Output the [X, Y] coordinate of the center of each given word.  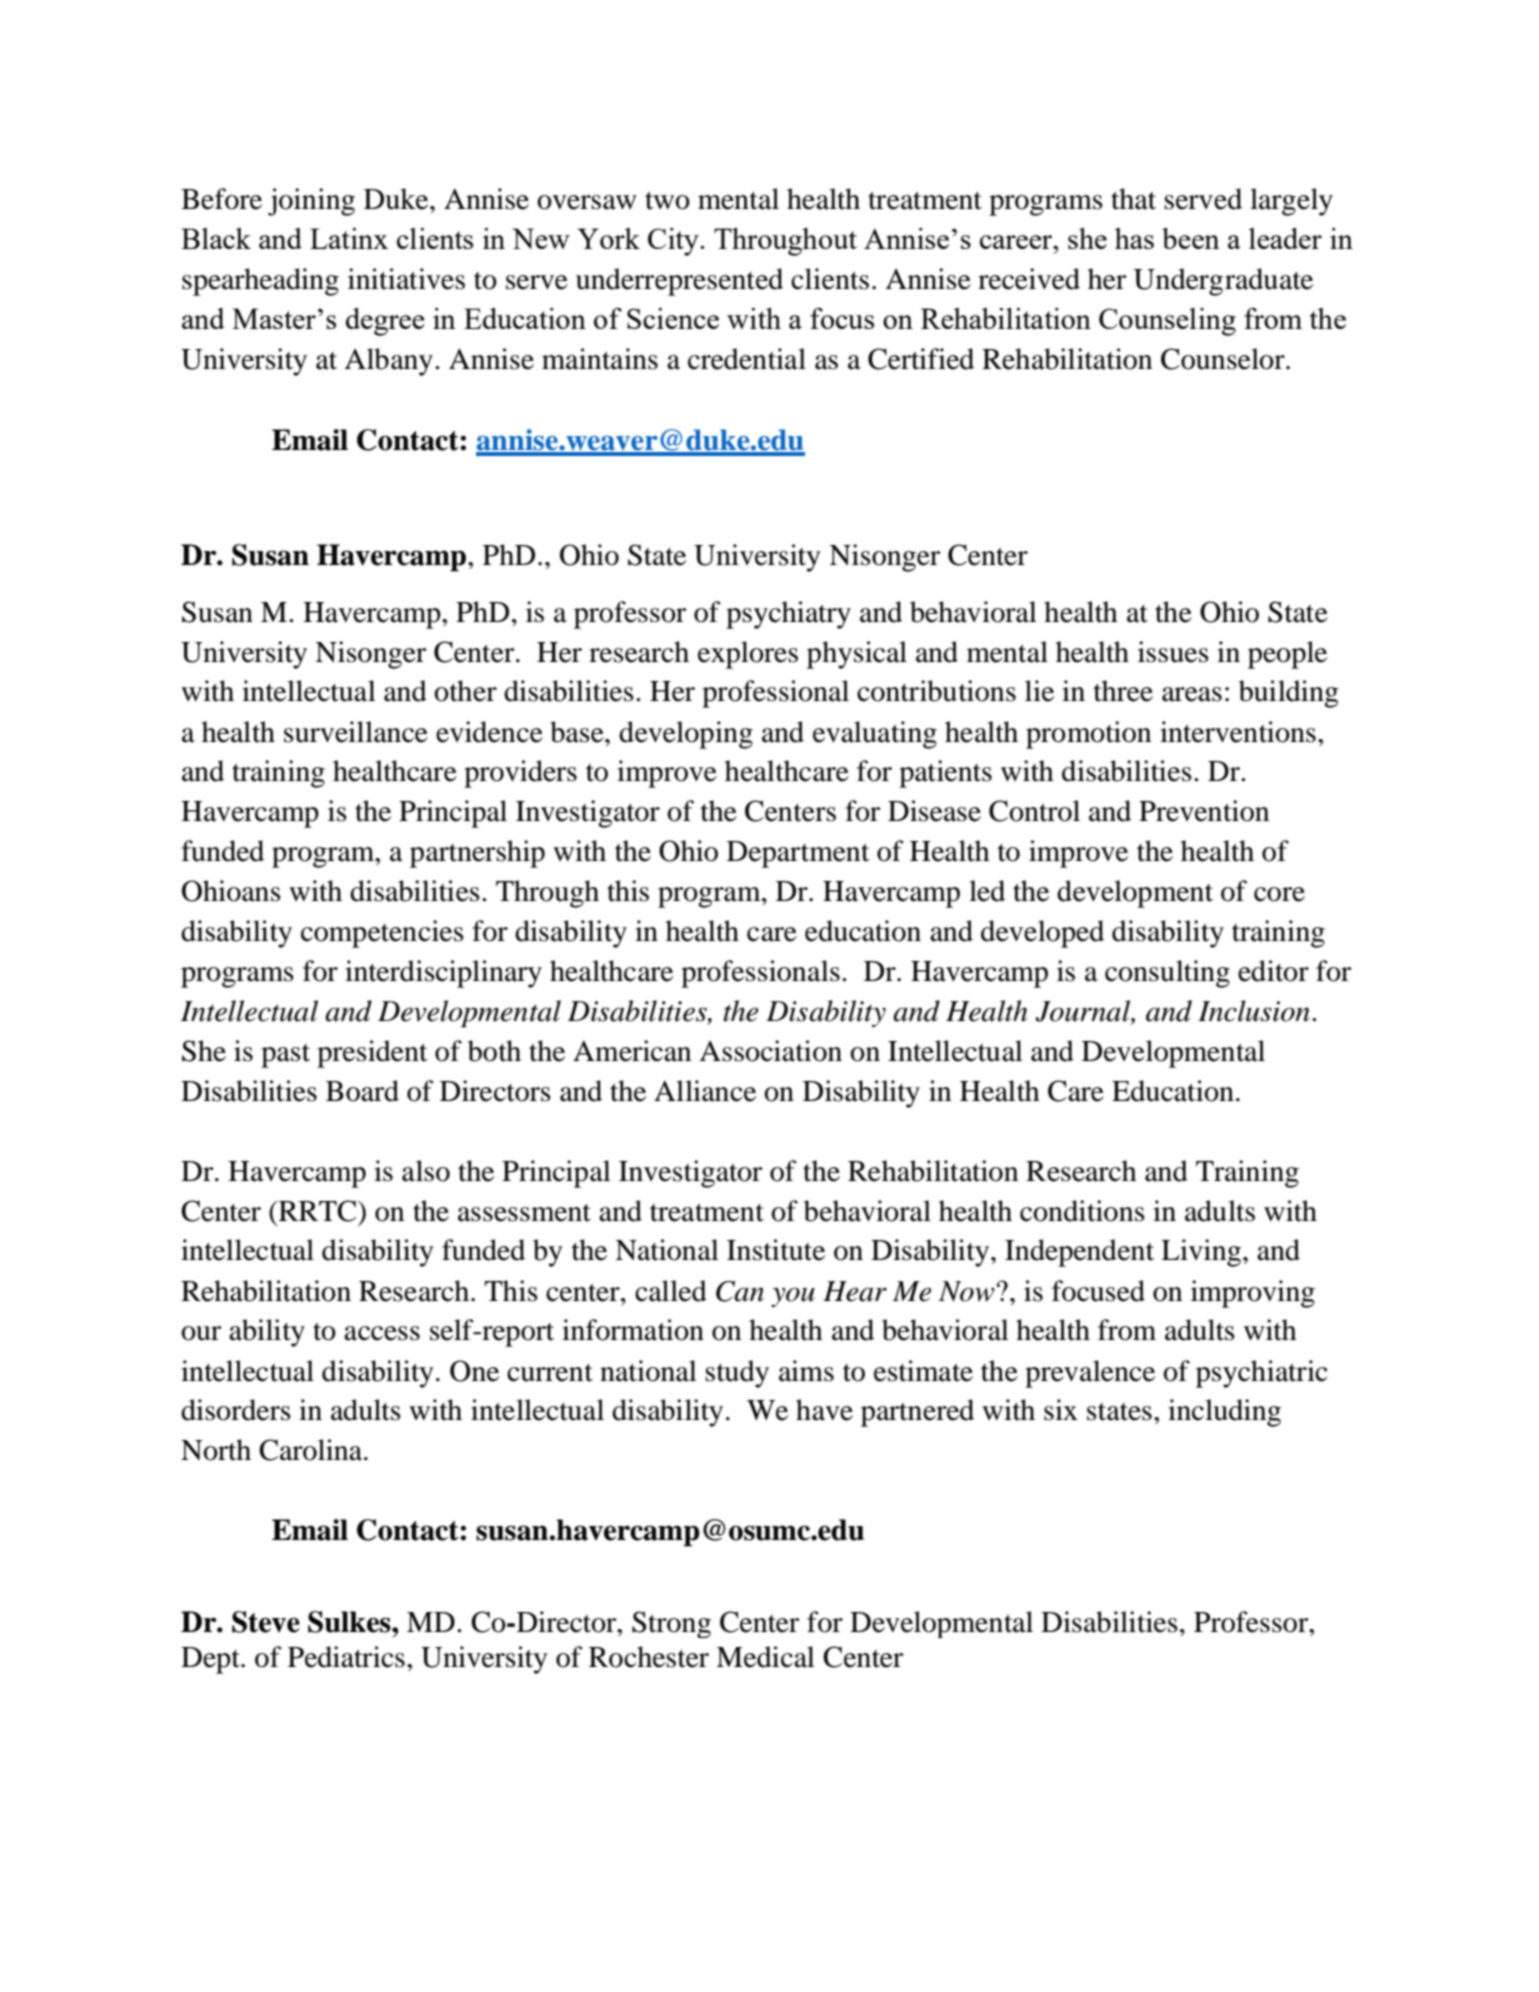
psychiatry [788, 615]
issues [1173, 652]
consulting [1167, 974]
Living [1201, 1253]
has [1134, 238]
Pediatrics [346, 1657]
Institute [776, 1250]
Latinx [349, 238]
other [465, 691]
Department [798, 854]
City [674, 242]
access [382, 1333]
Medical [765, 1657]
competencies [382, 934]
